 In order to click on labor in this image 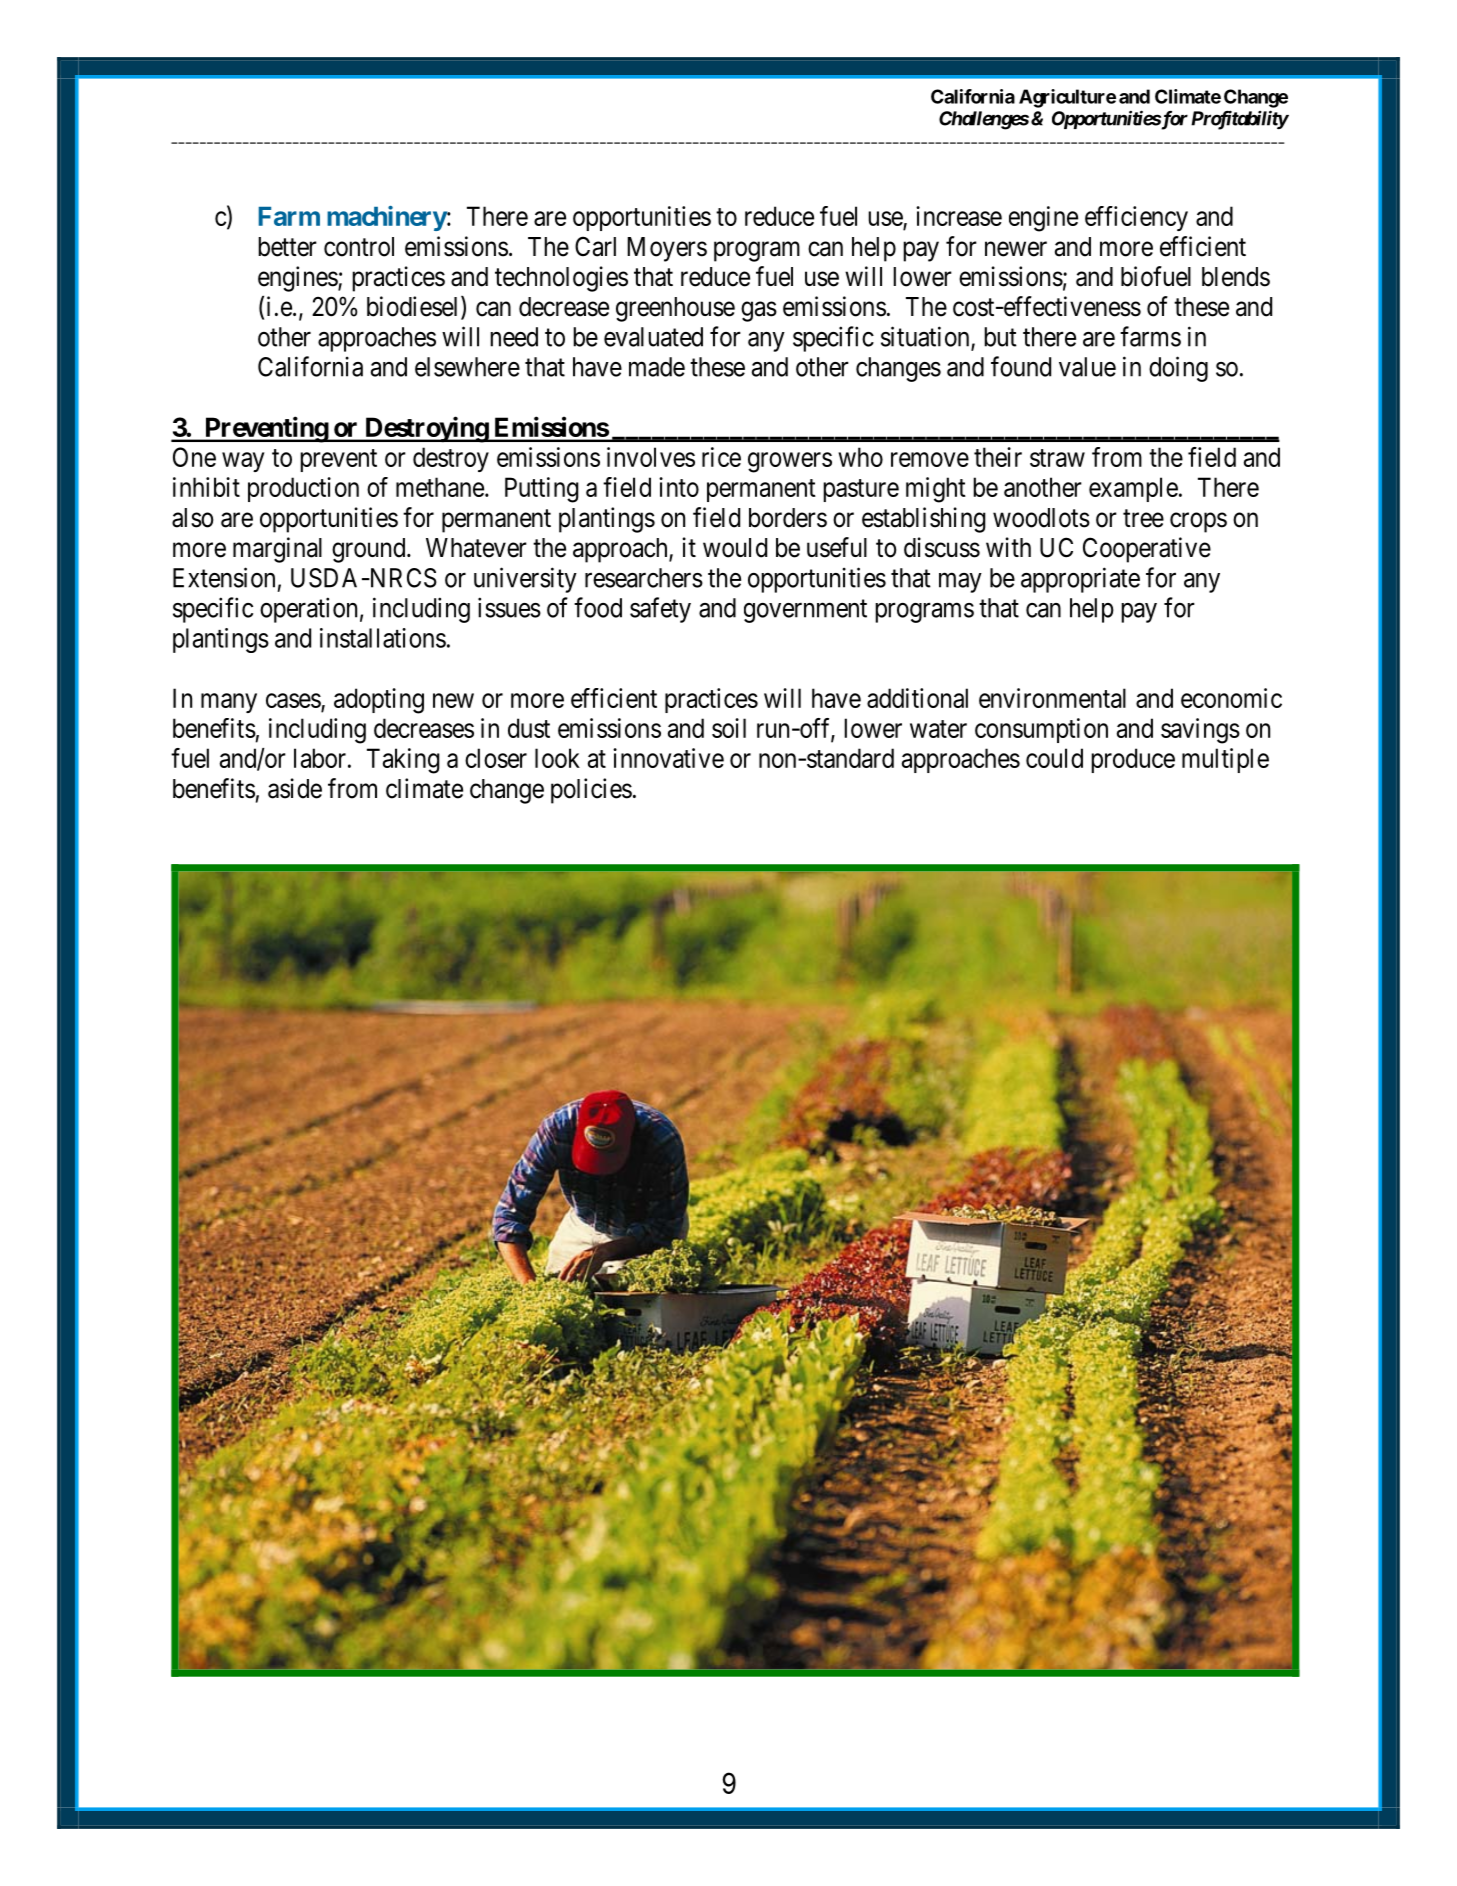, I will do `click(320, 758)`.
